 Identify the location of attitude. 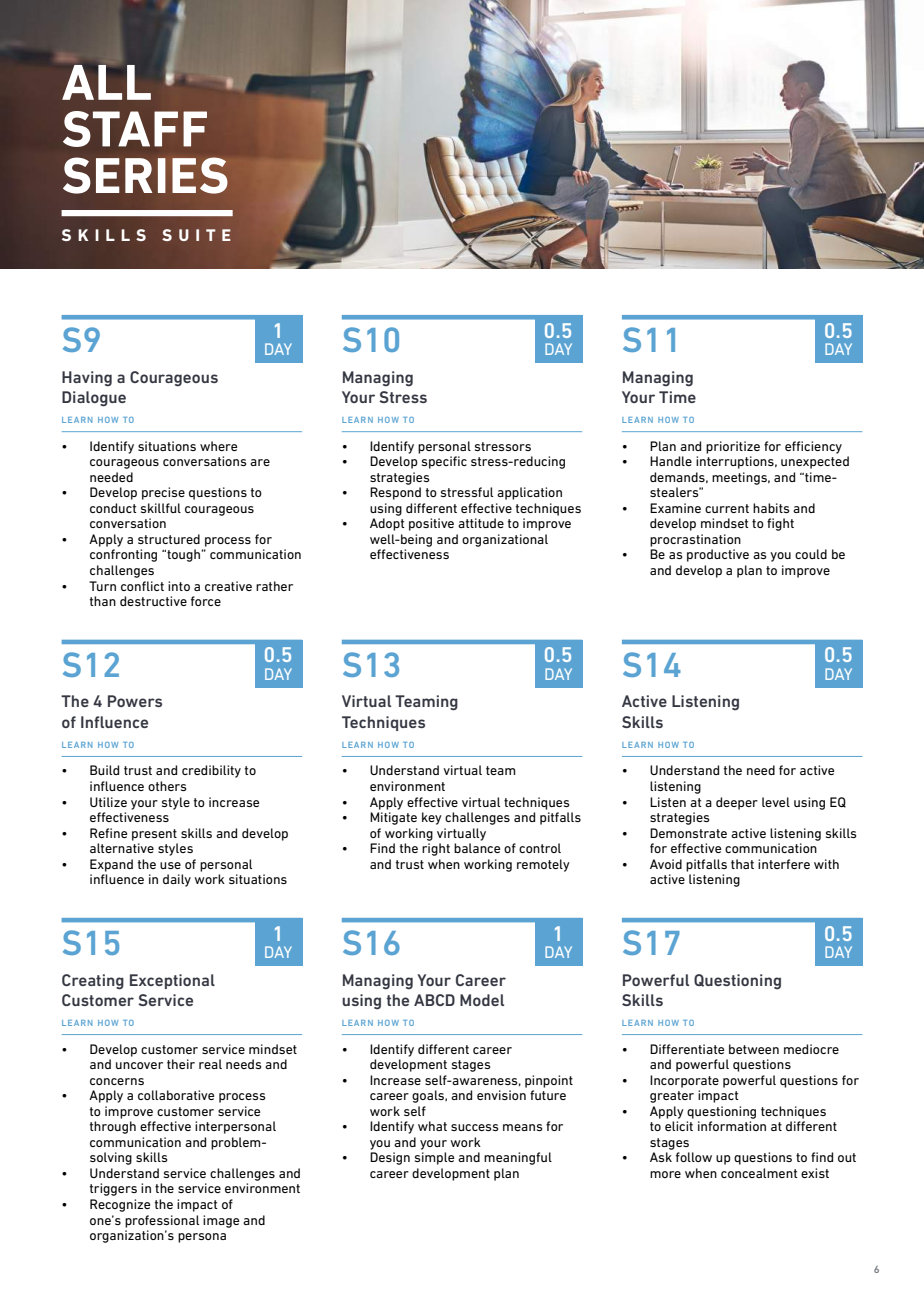
(481, 523).
